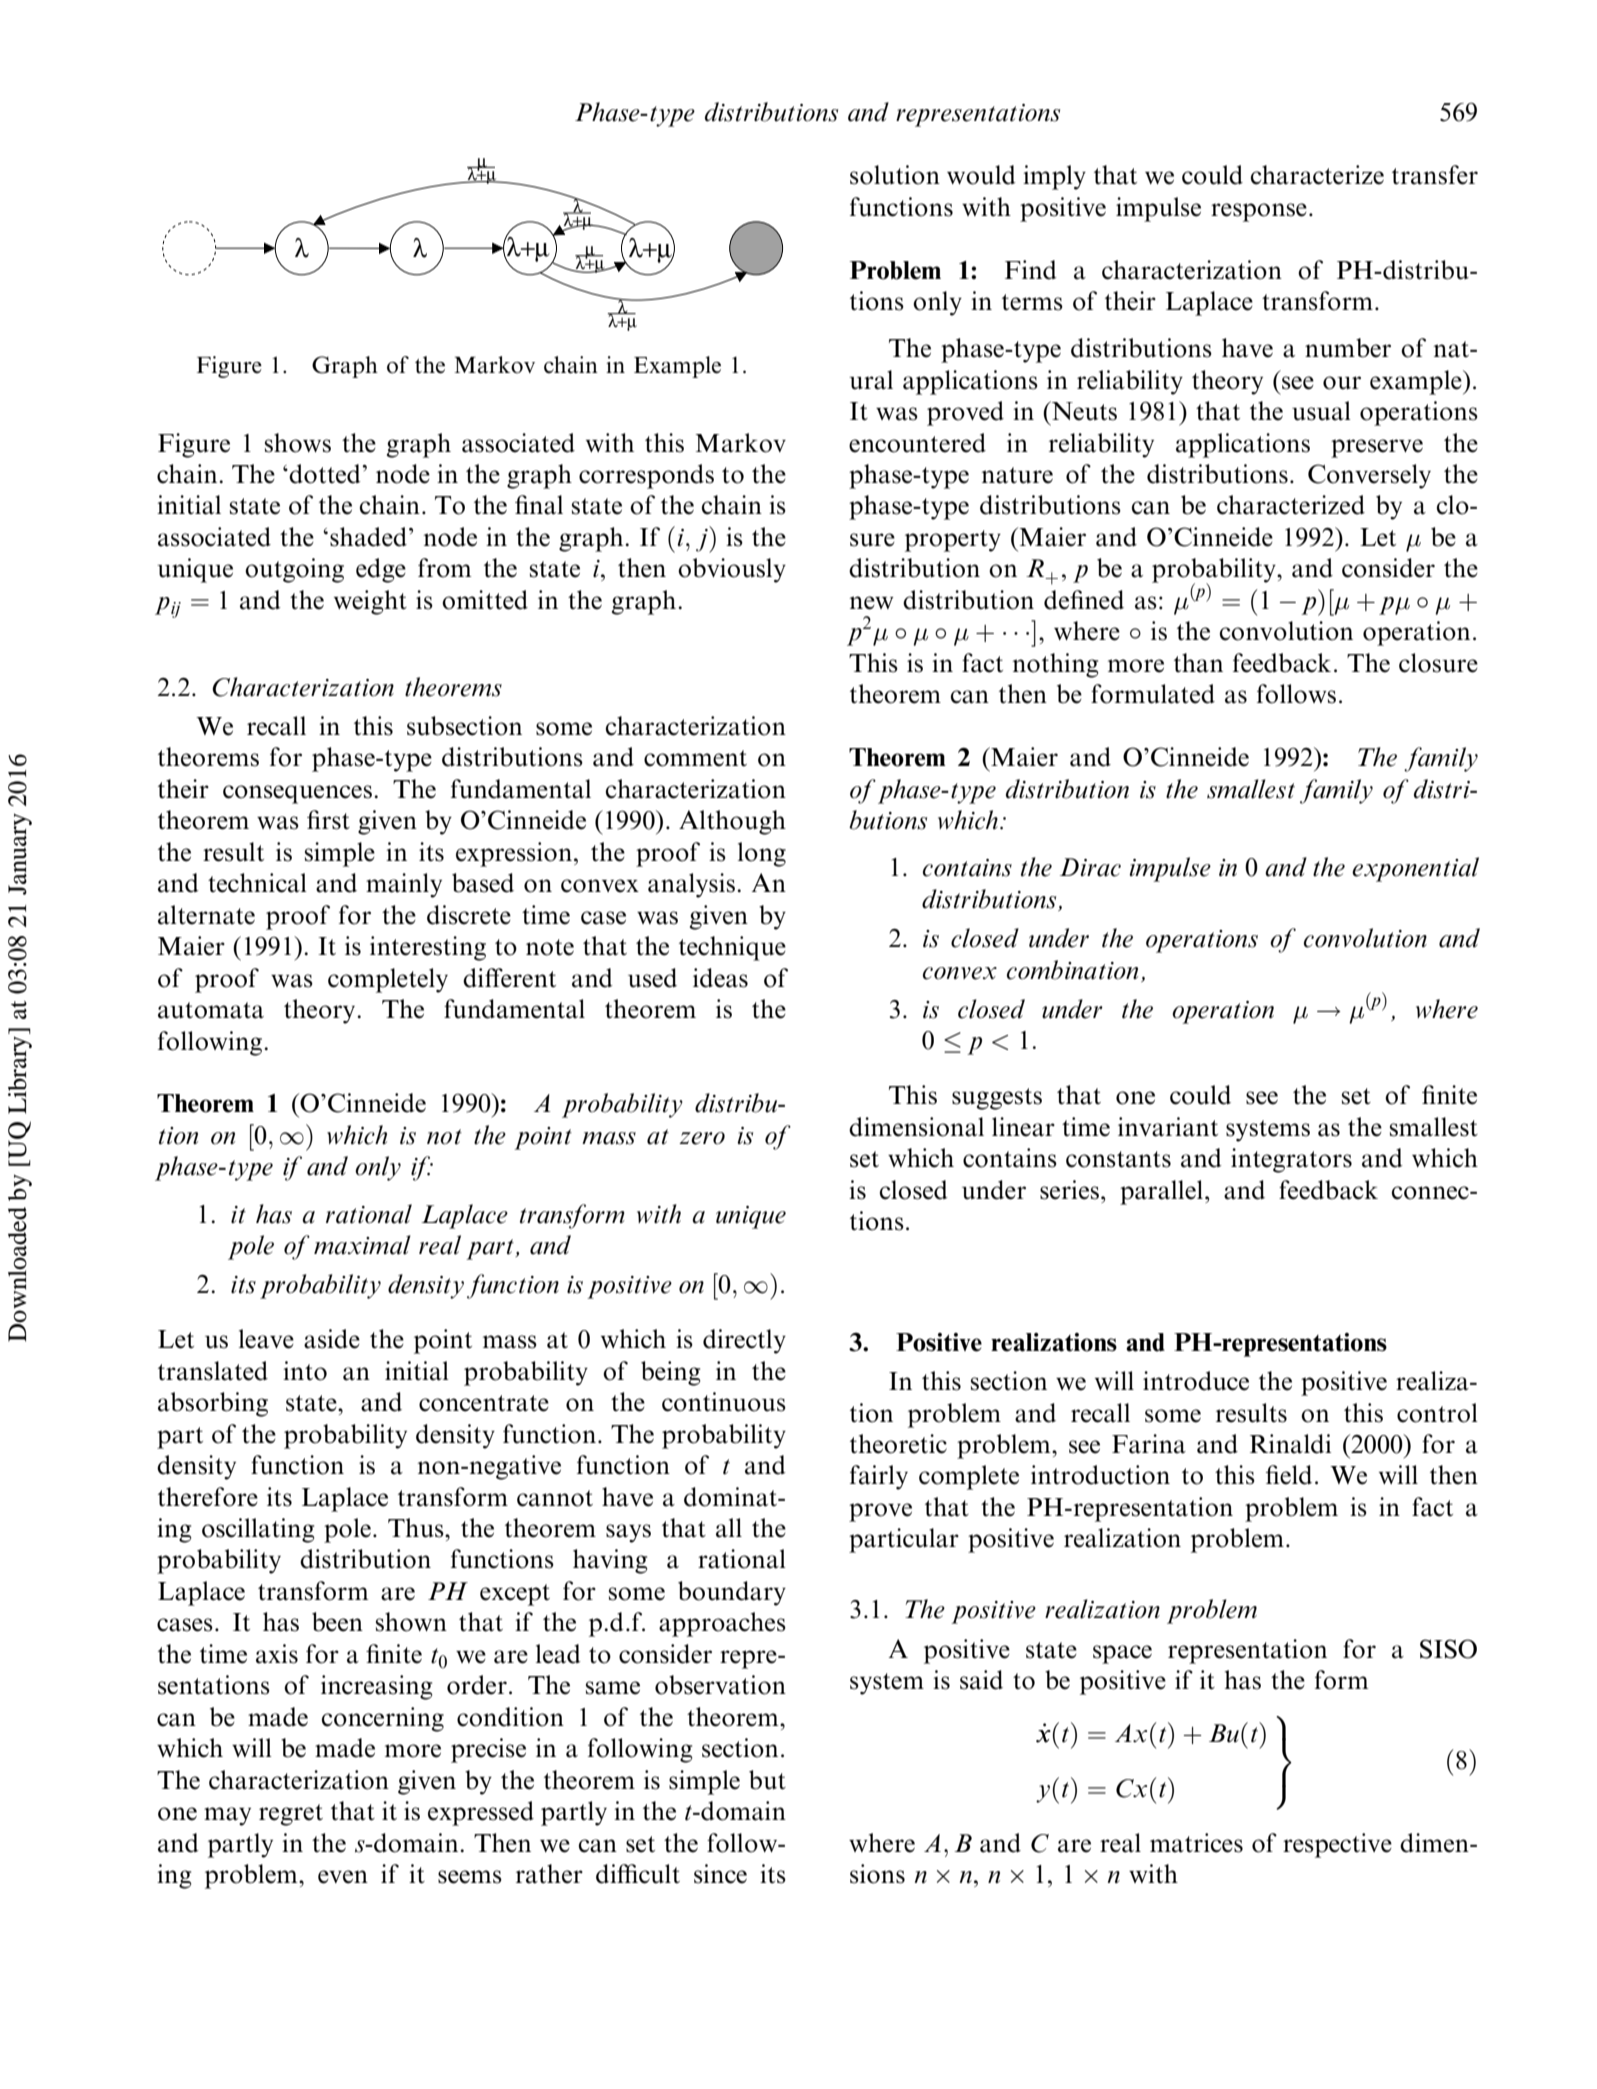 The height and width of the screenshot is (2089, 1597). Describe the element at coordinates (428, 948) in the screenshot. I see `interesting` at that location.
